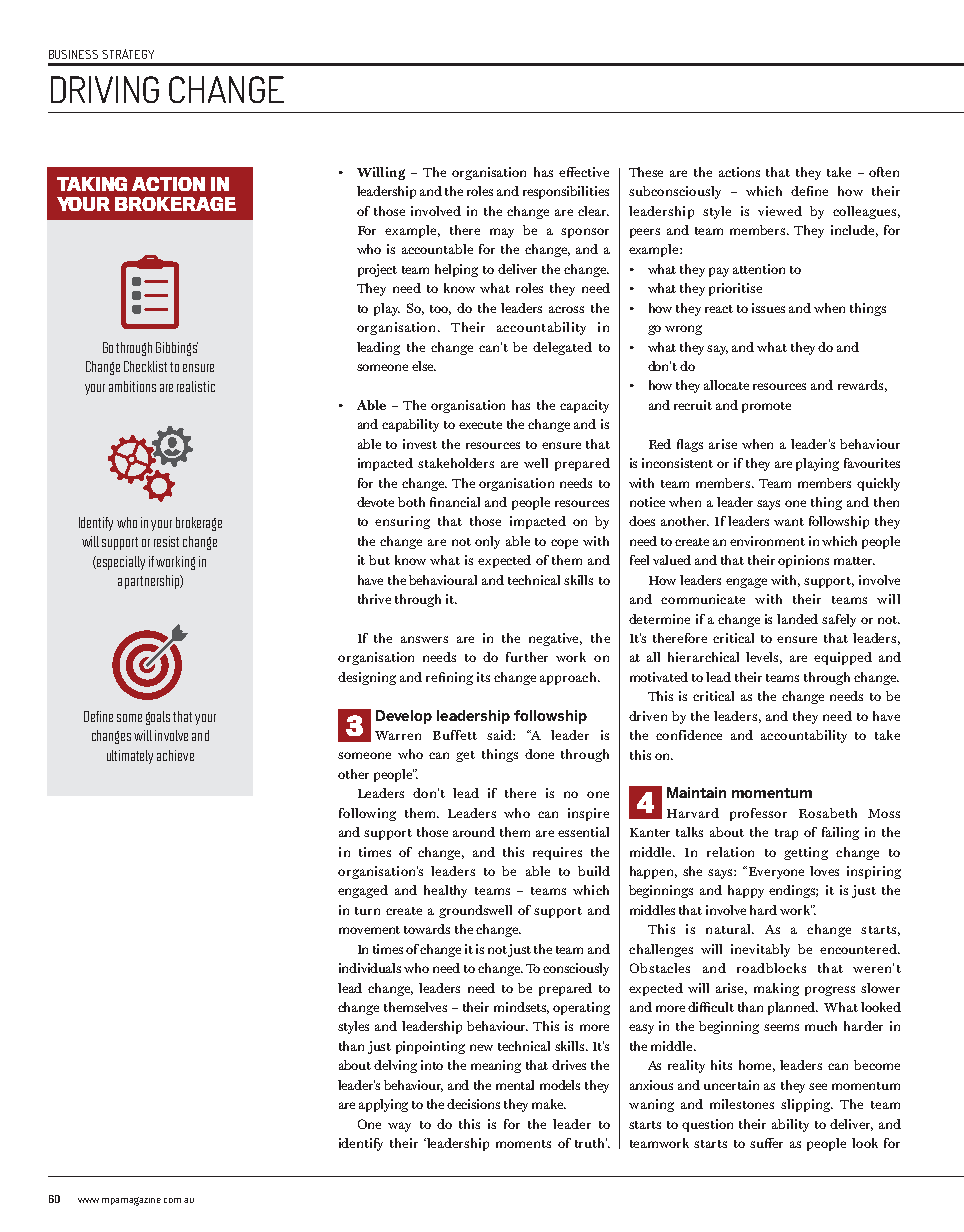 This screenshot has height=1232, width=964. Describe the element at coordinates (480, 425) in the screenshot. I see `execute` at that location.
